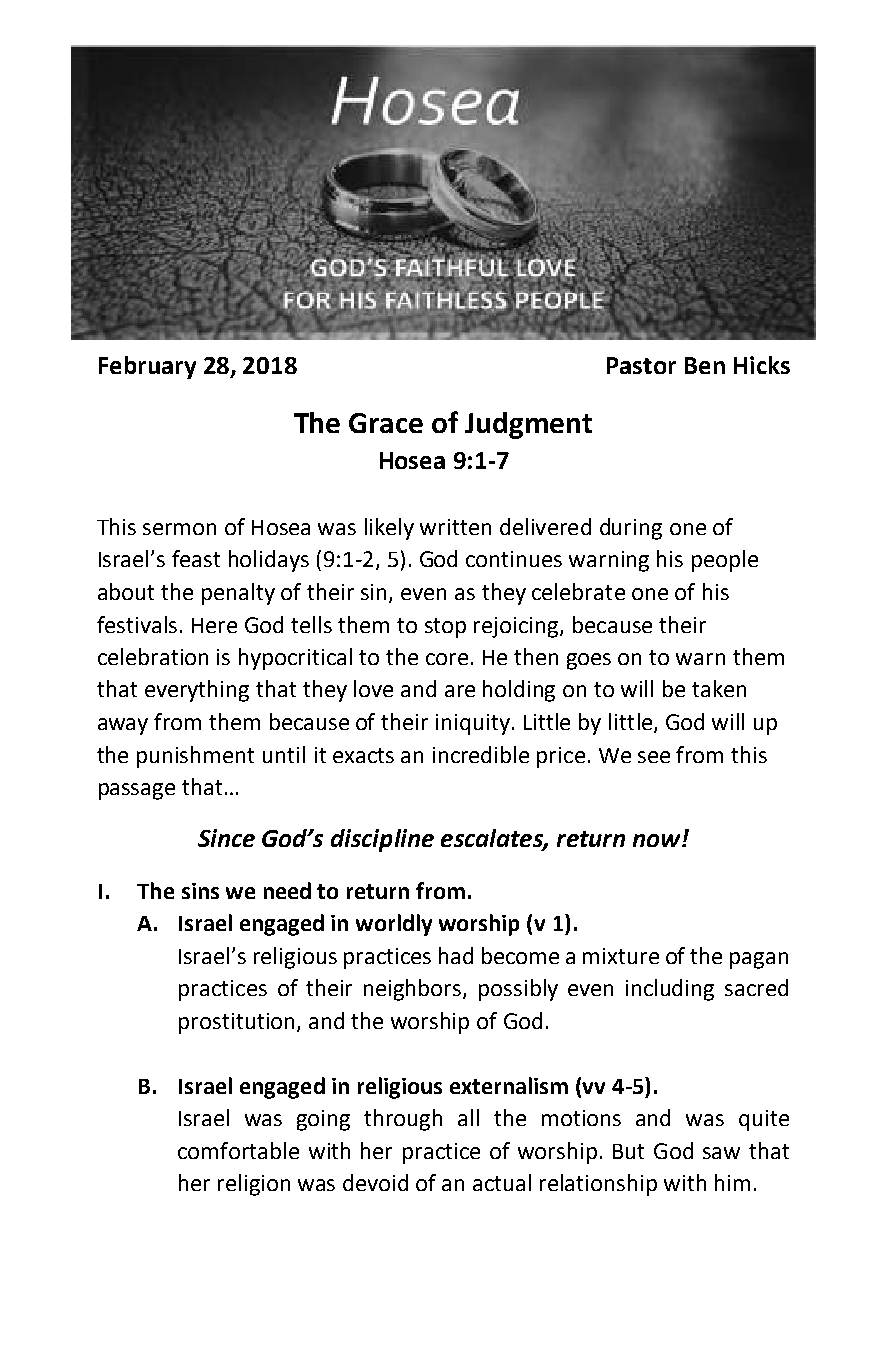  What do you see at coordinates (200, 891) in the image?
I see `sins` at bounding box center [200, 891].
